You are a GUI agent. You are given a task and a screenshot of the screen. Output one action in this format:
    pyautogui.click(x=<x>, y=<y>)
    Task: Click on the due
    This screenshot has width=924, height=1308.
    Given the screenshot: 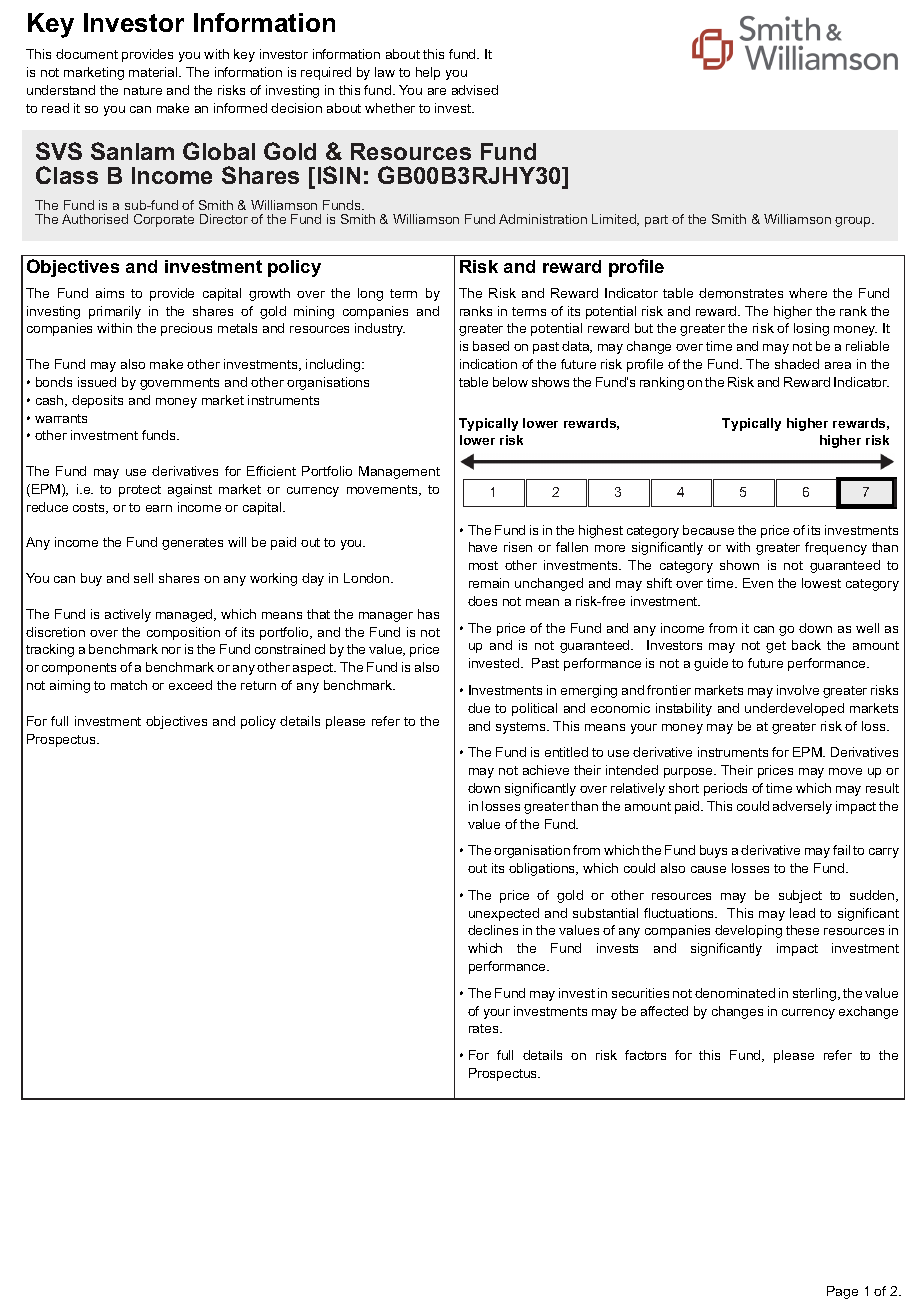 What is the action you would take?
    pyautogui.click(x=479, y=708)
